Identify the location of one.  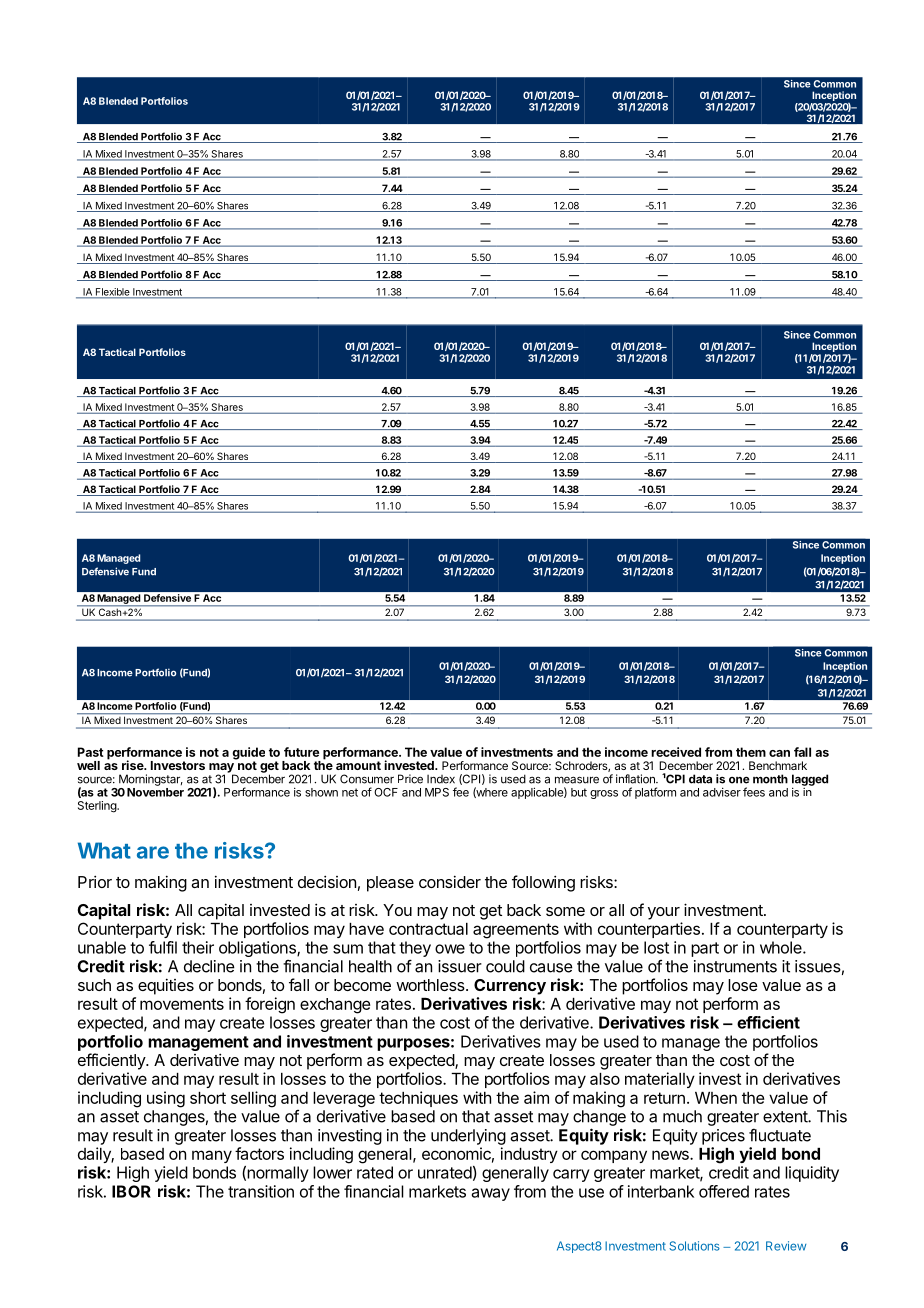
(739, 780).
